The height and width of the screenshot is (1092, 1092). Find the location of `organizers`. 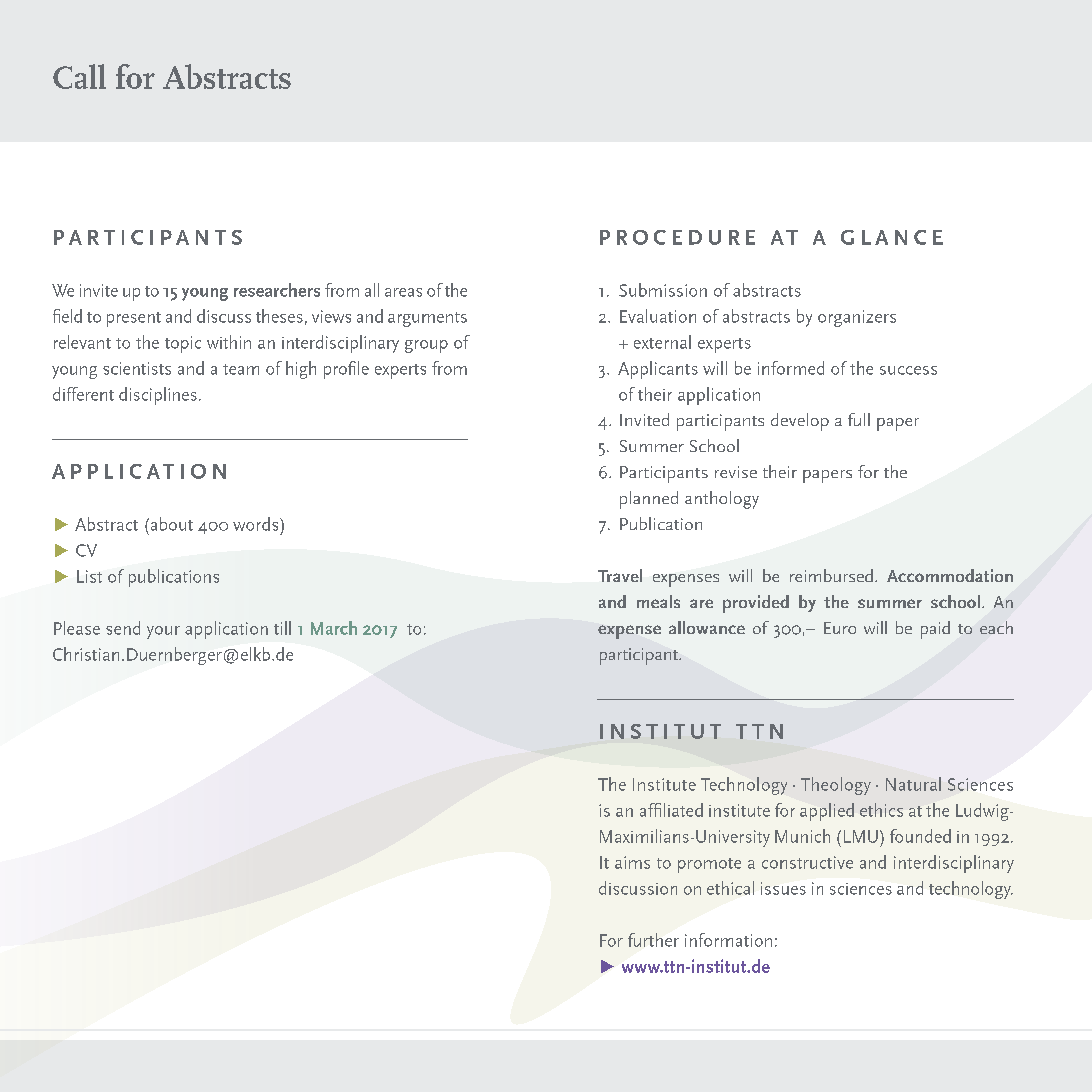

organizers is located at coordinates (857, 318).
